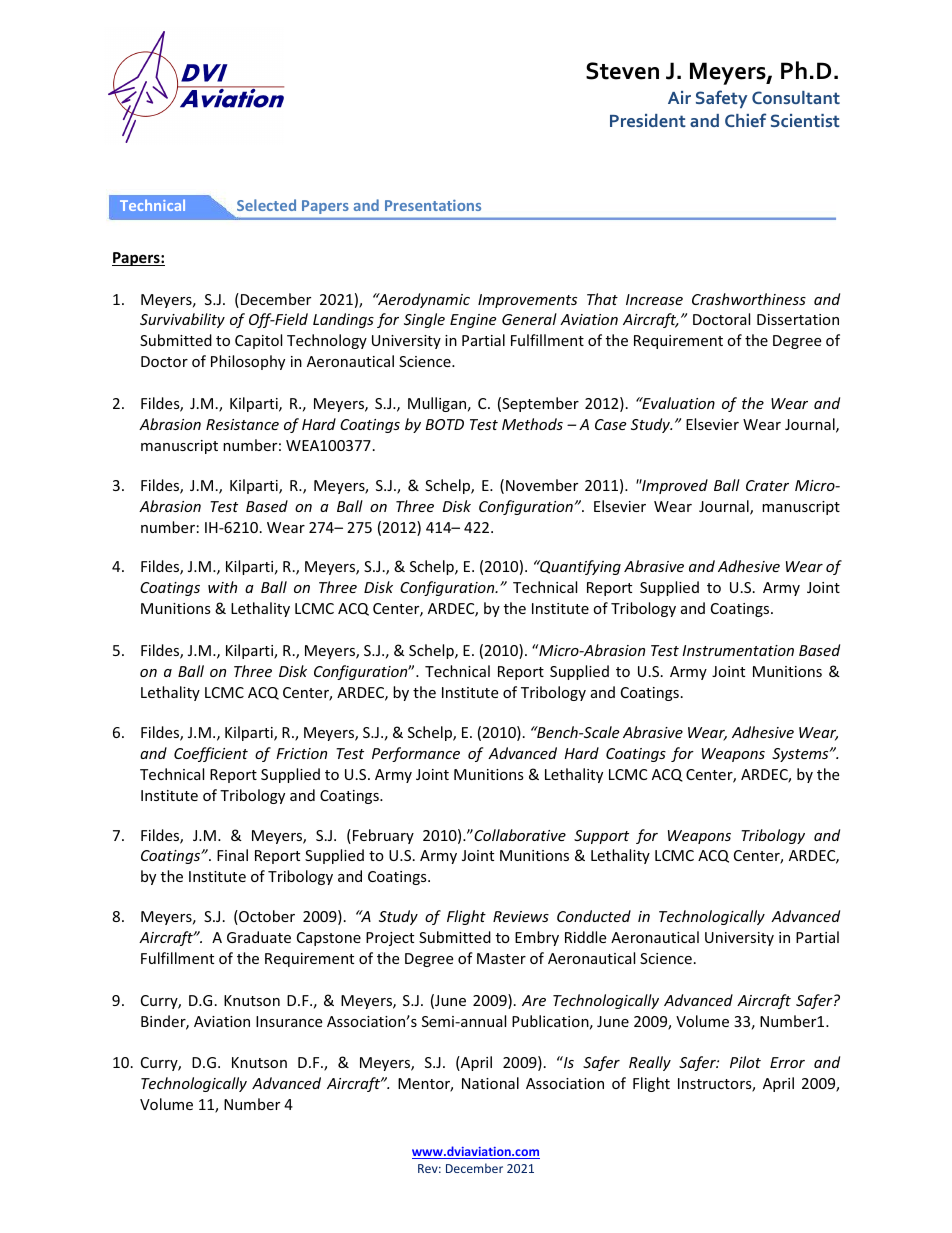  Describe the element at coordinates (622, 71) in the page. I see `Steven` at that location.
